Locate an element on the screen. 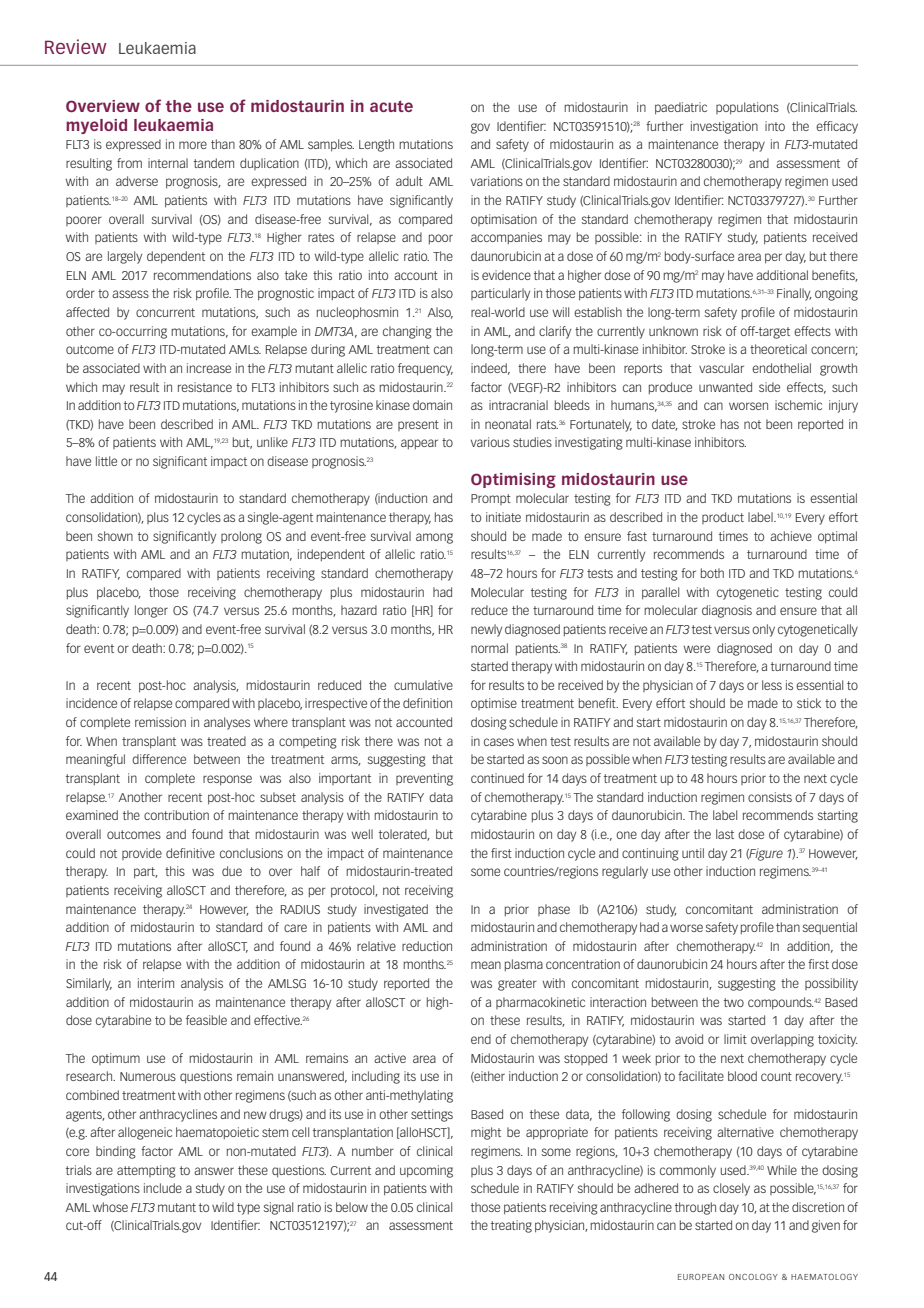 This screenshot has width=924, height=1308. ischemic is located at coordinates (798, 405).
